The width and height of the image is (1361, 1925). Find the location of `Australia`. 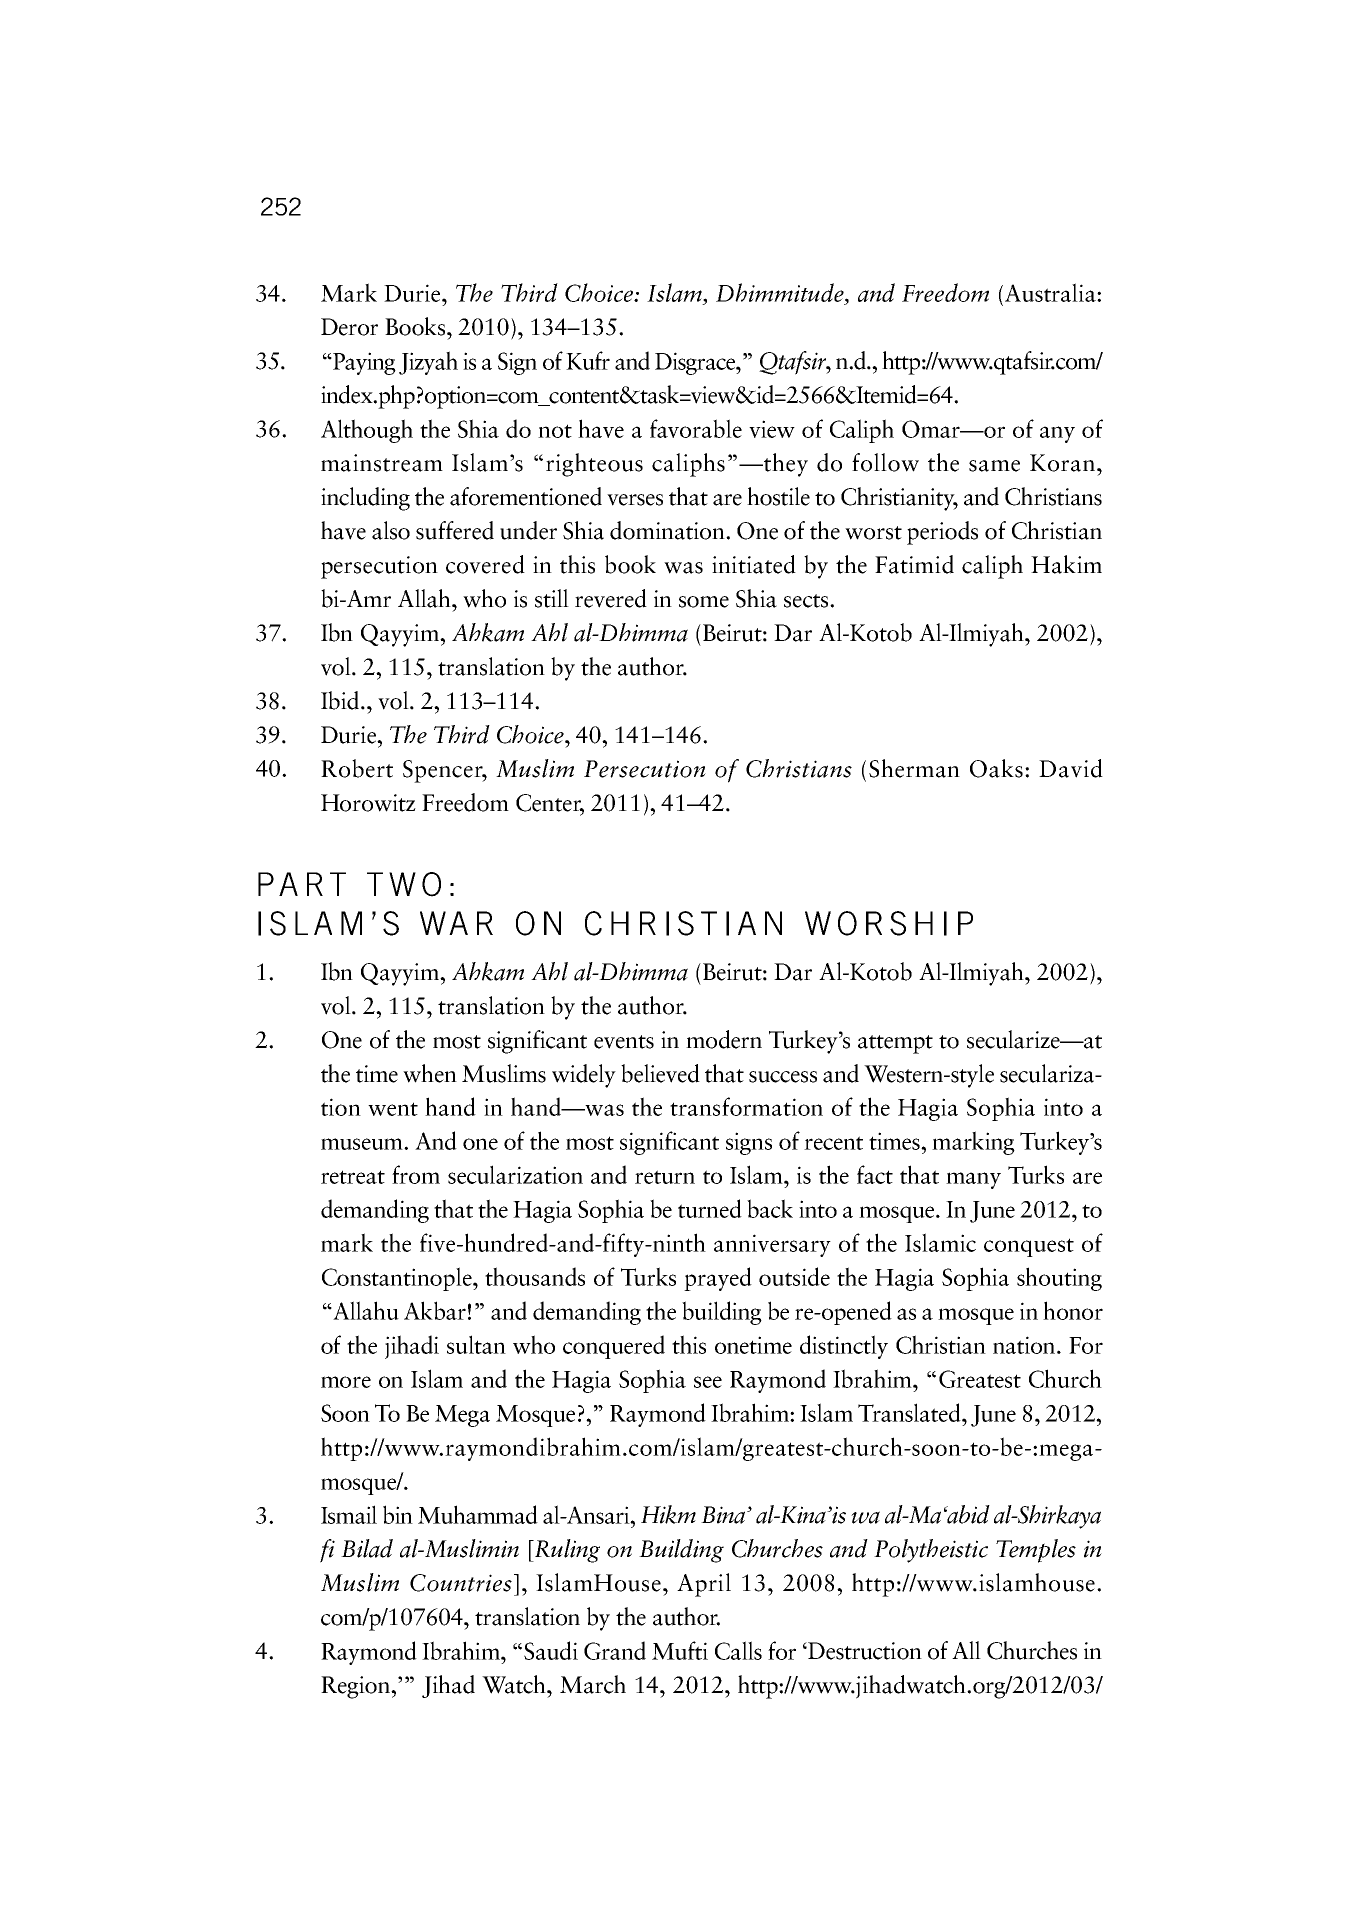

Australia is located at coordinates (1051, 292).
